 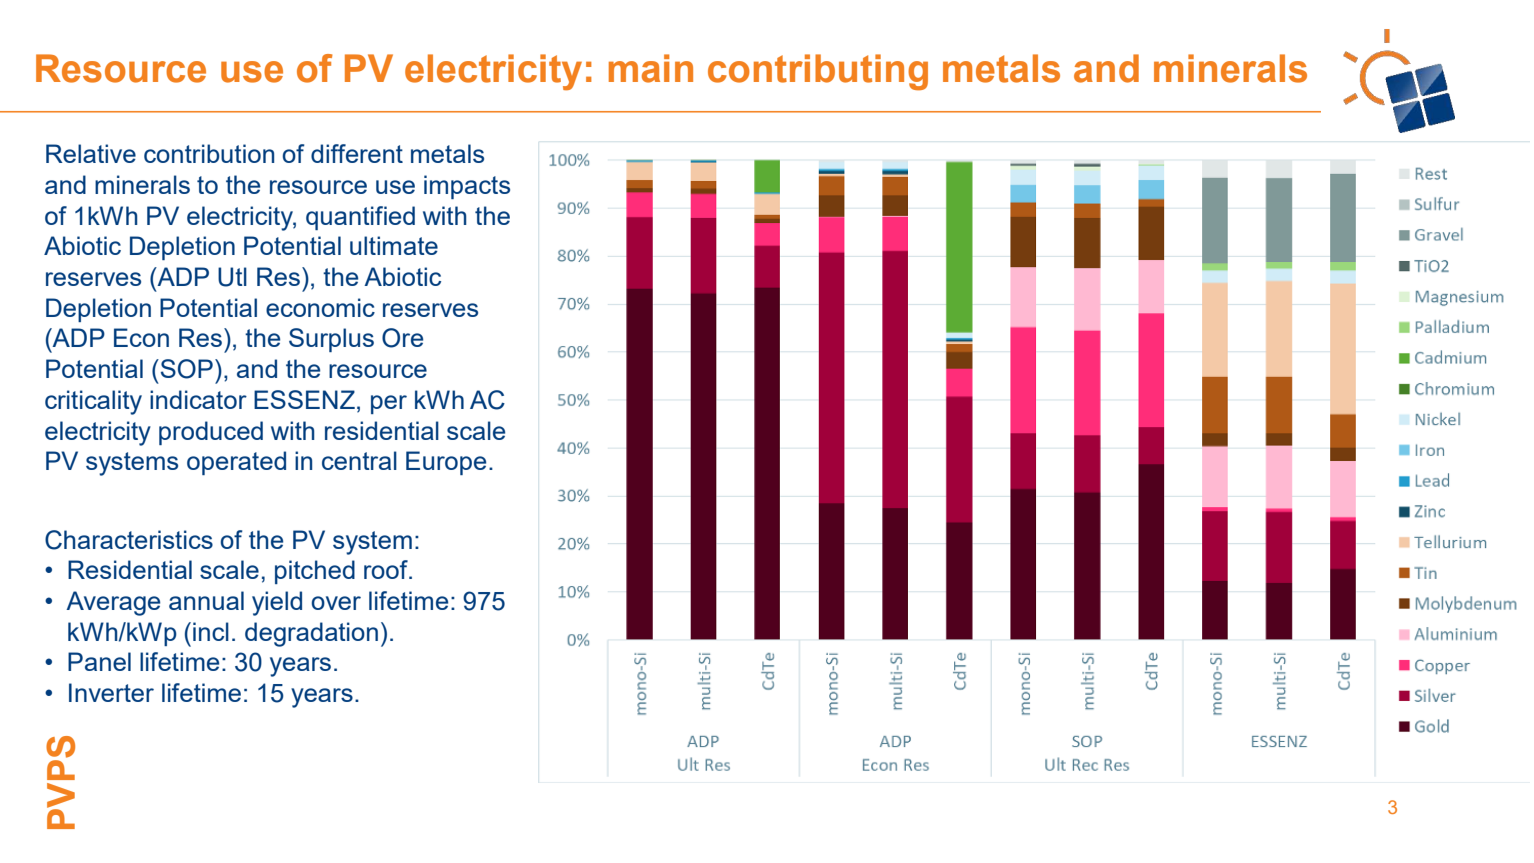 What do you see at coordinates (394, 245) in the screenshot?
I see `ultimate` at bounding box center [394, 245].
